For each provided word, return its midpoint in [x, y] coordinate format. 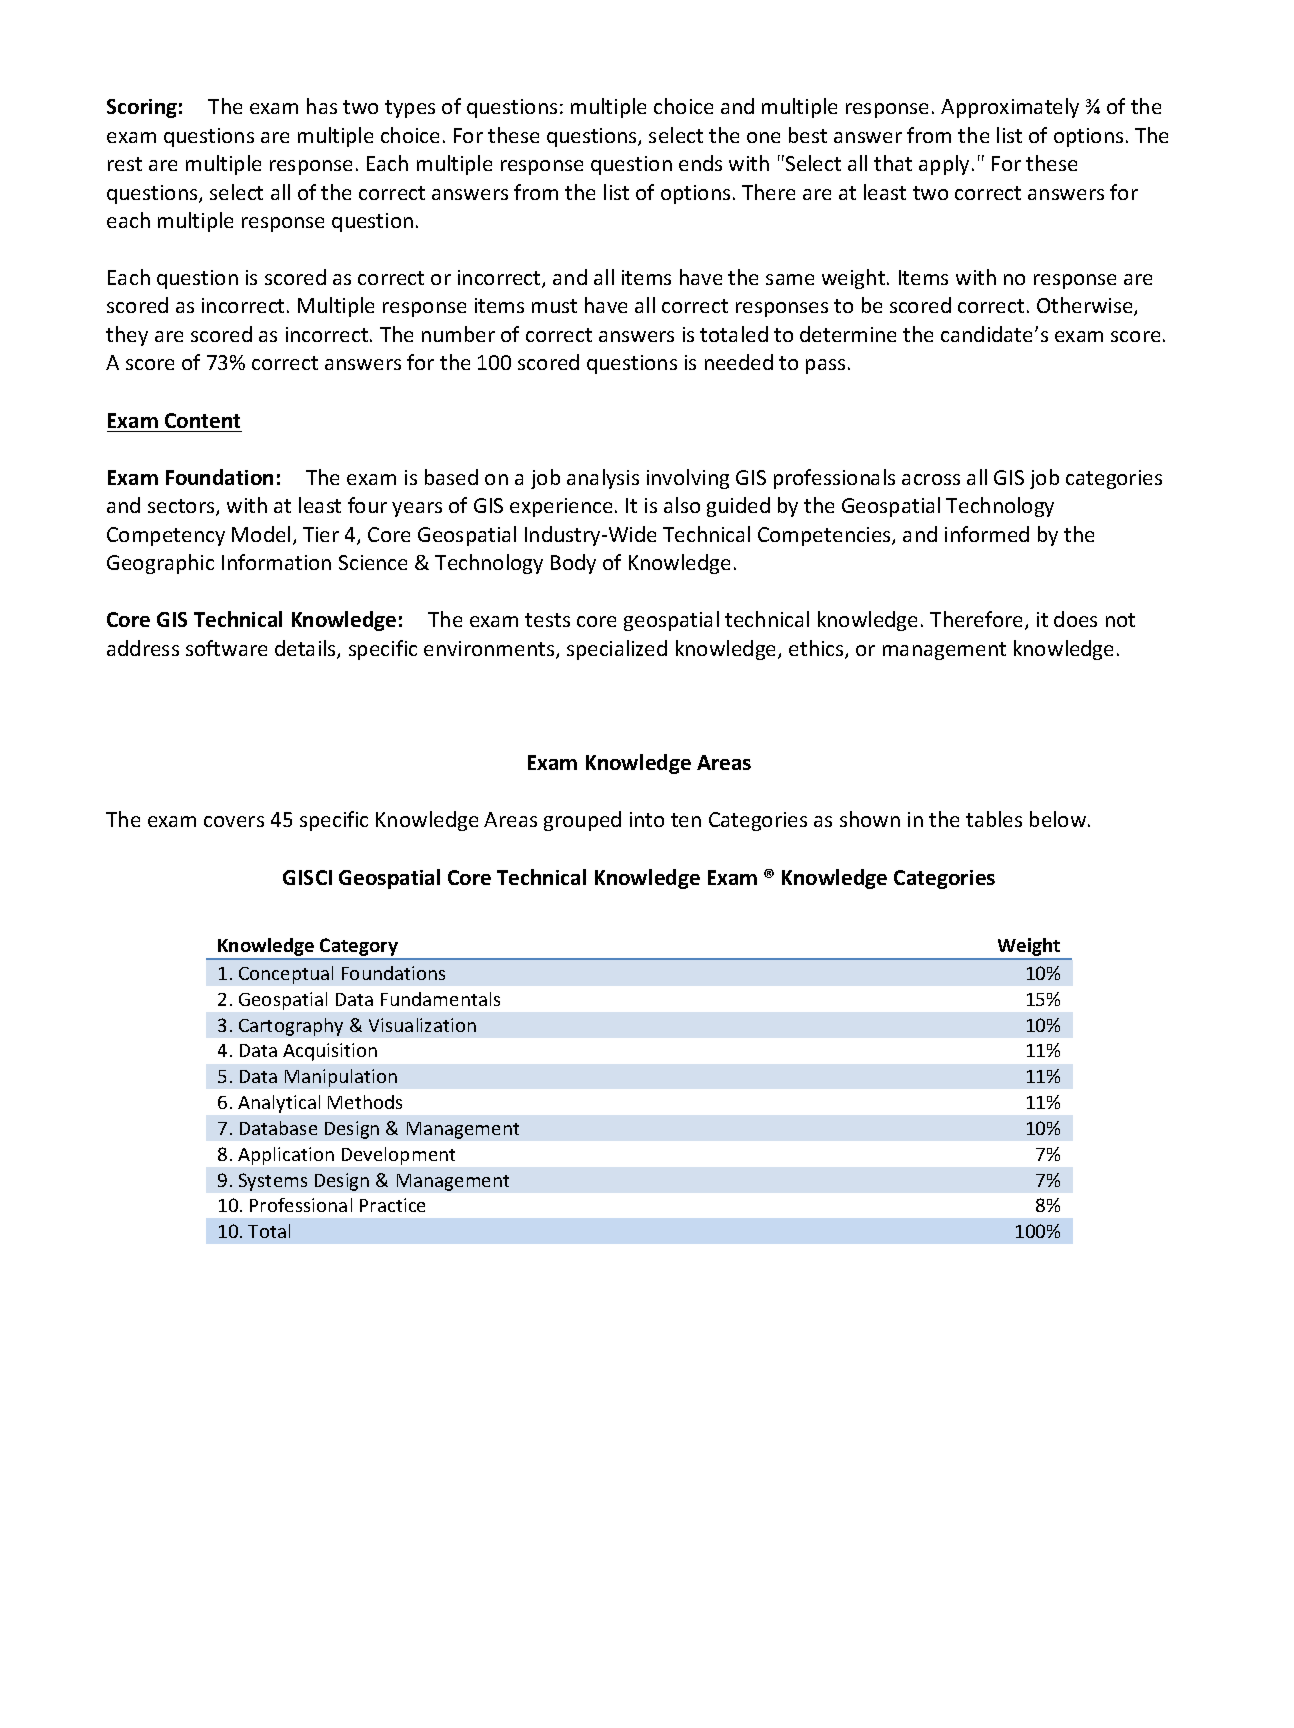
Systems [273, 1182]
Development [398, 1156]
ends [700, 163]
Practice [392, 1205]
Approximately [1010, 108]
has [322, 106]
